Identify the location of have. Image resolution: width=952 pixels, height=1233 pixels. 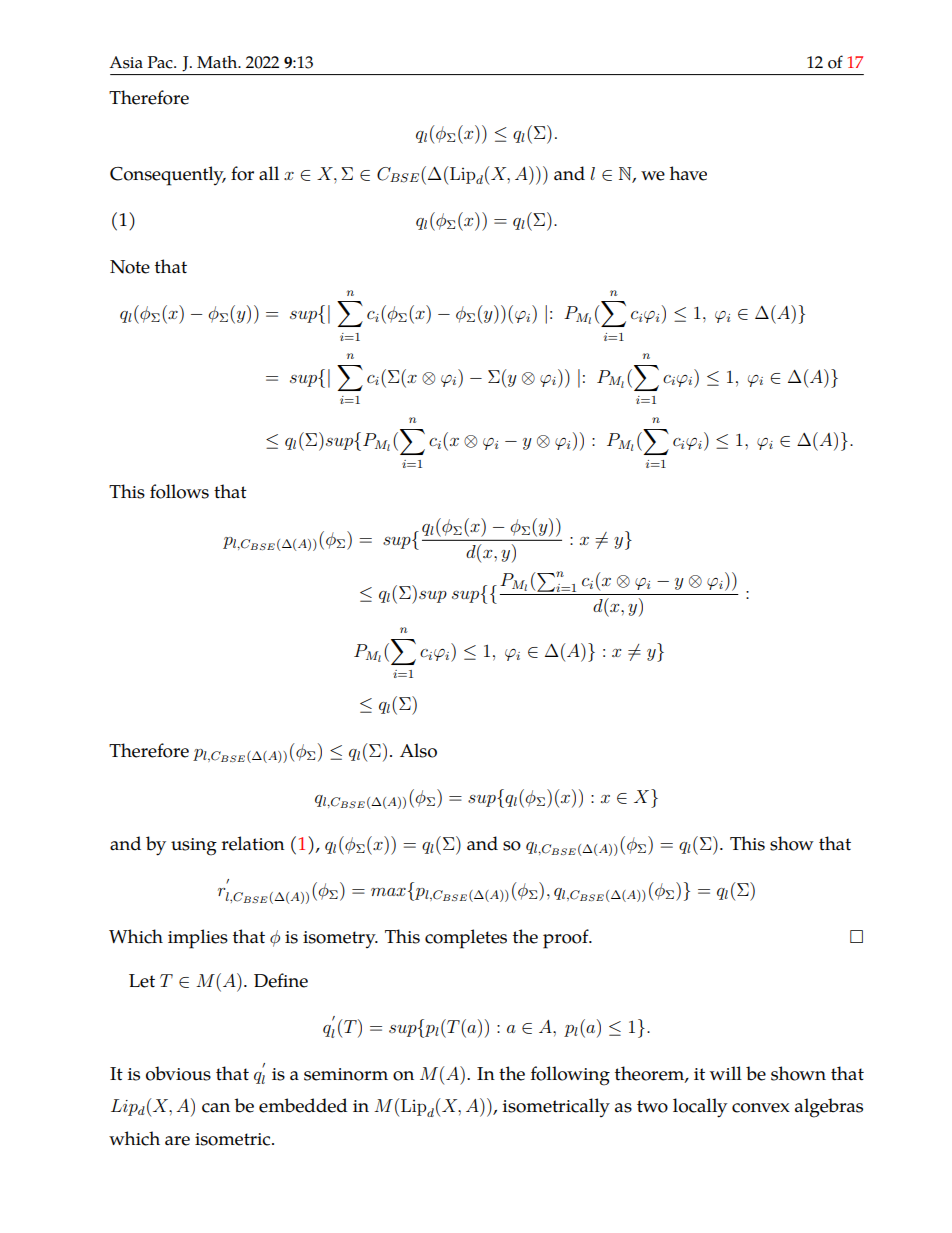
(688, 173).
